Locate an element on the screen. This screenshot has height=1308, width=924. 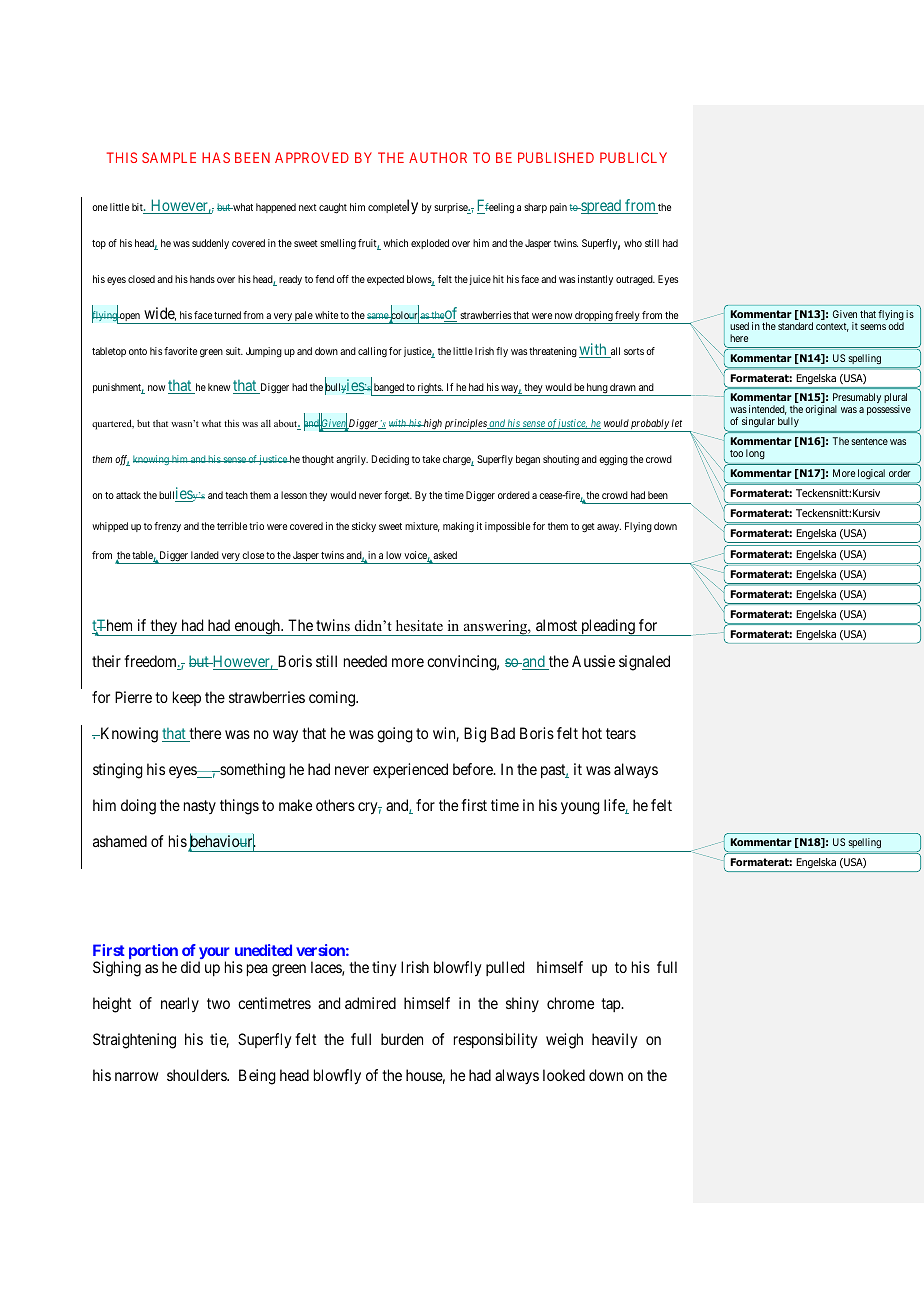
heavily is located at coordinates (615, 1041).
